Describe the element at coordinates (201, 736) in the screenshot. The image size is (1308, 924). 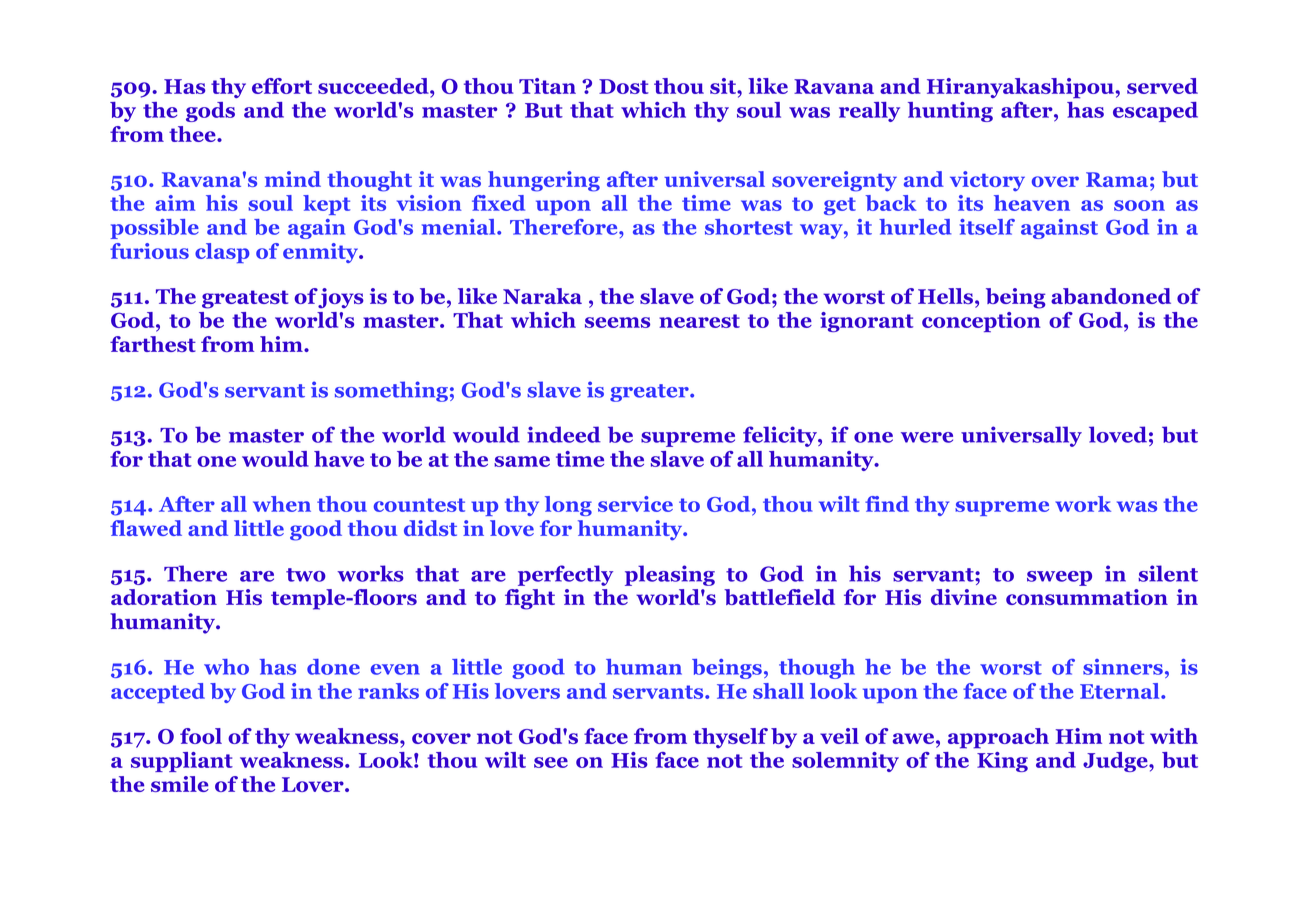
I see `fool` at that location.
